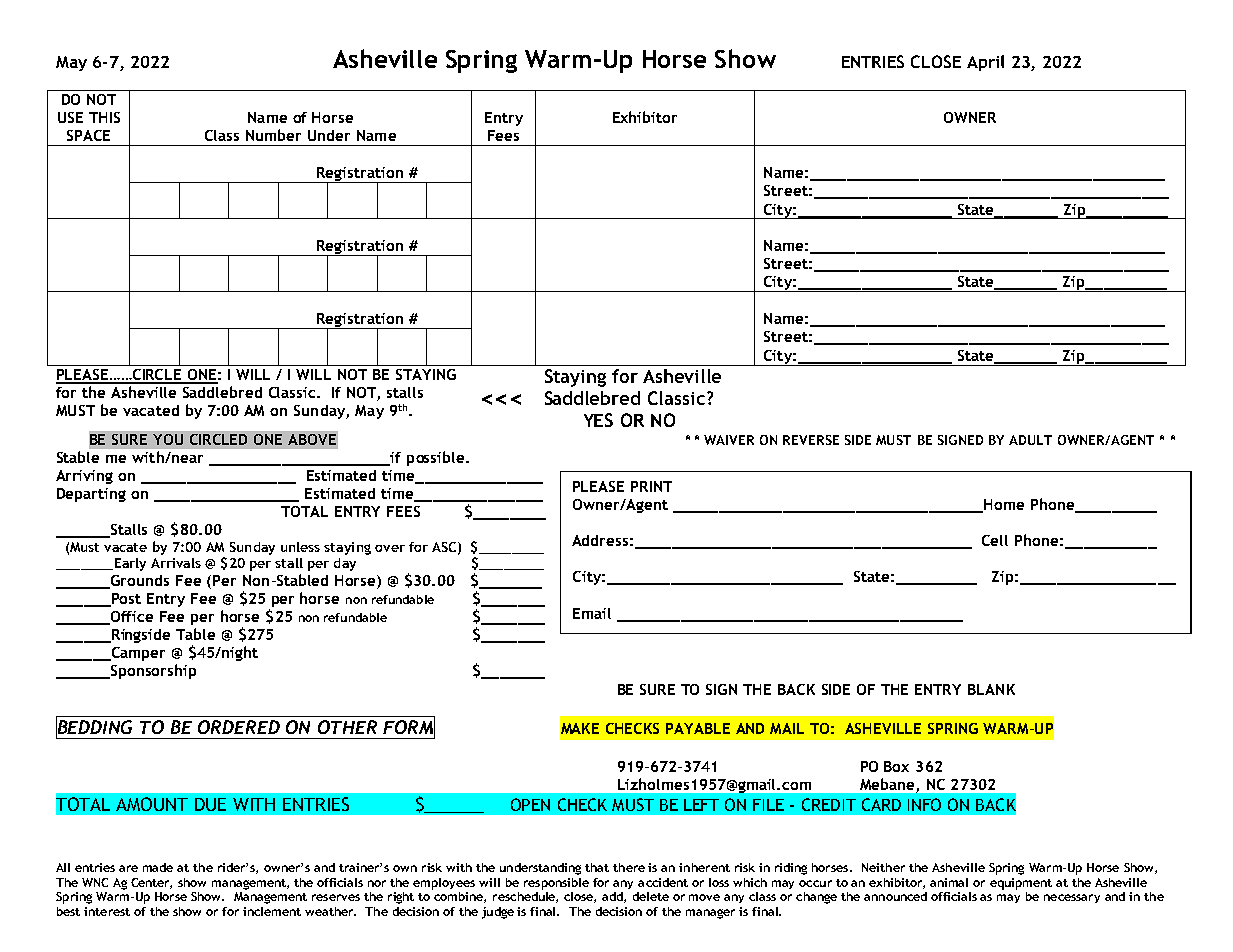 The height and width of the image is (952, 1233). Describe the element at coordinates (556, 884) in the image. I see `responsible` at that location.
